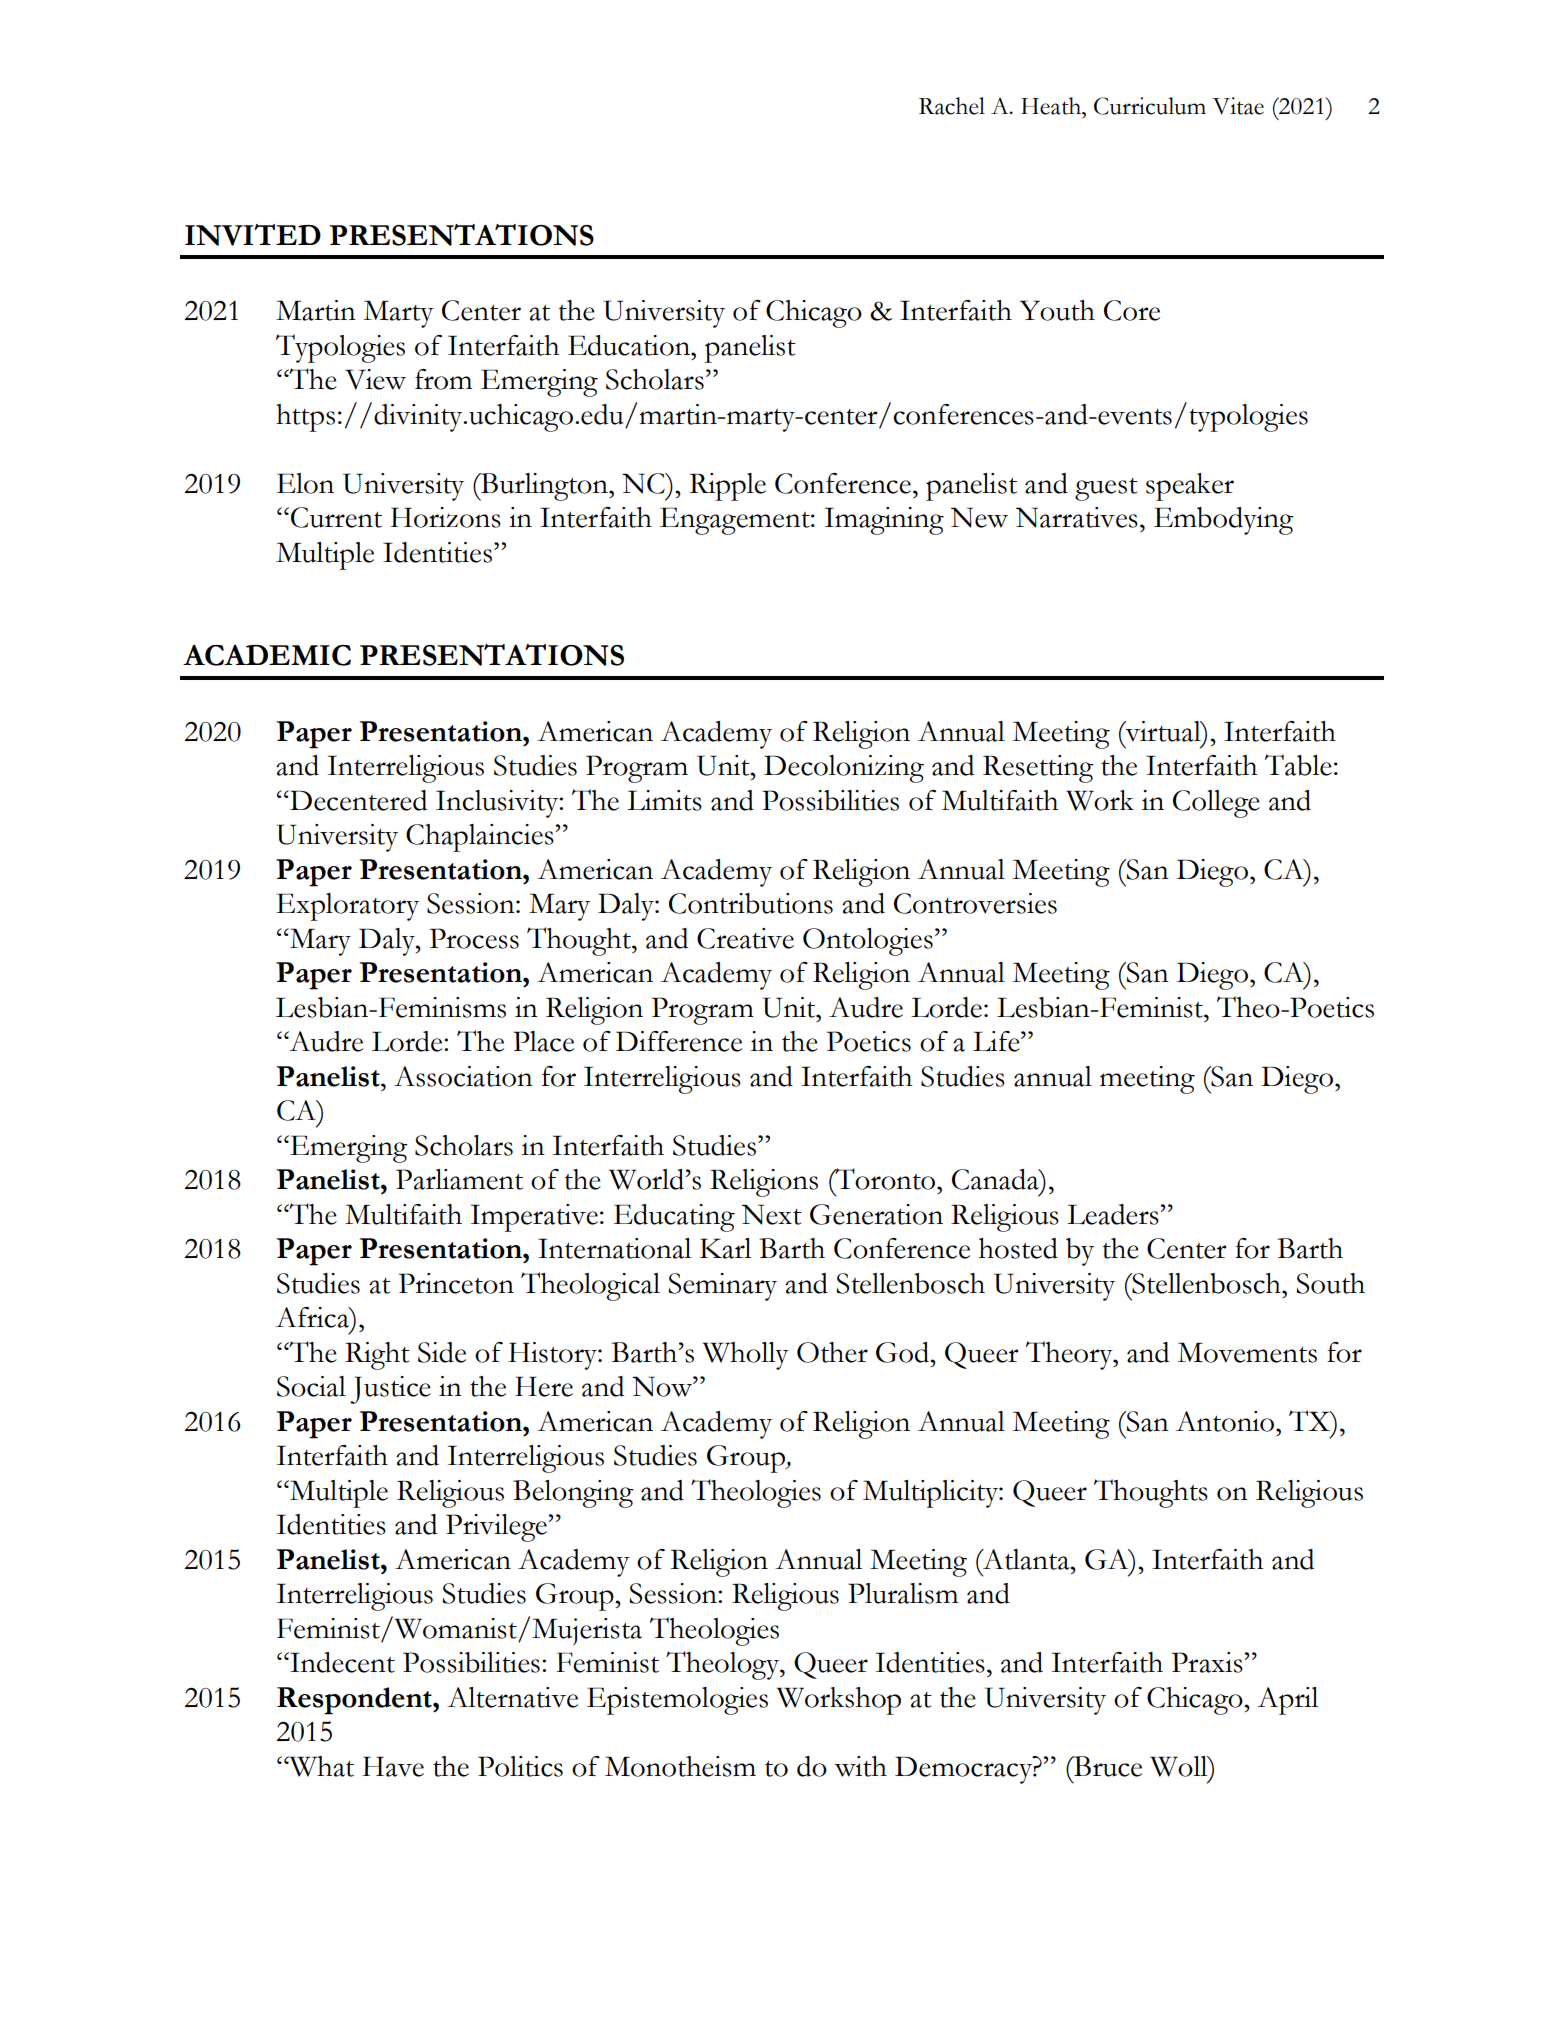 Image resolution: width=1564 pixels, height=2024 pixels. I want to click on Creative, so click(745, 938).
